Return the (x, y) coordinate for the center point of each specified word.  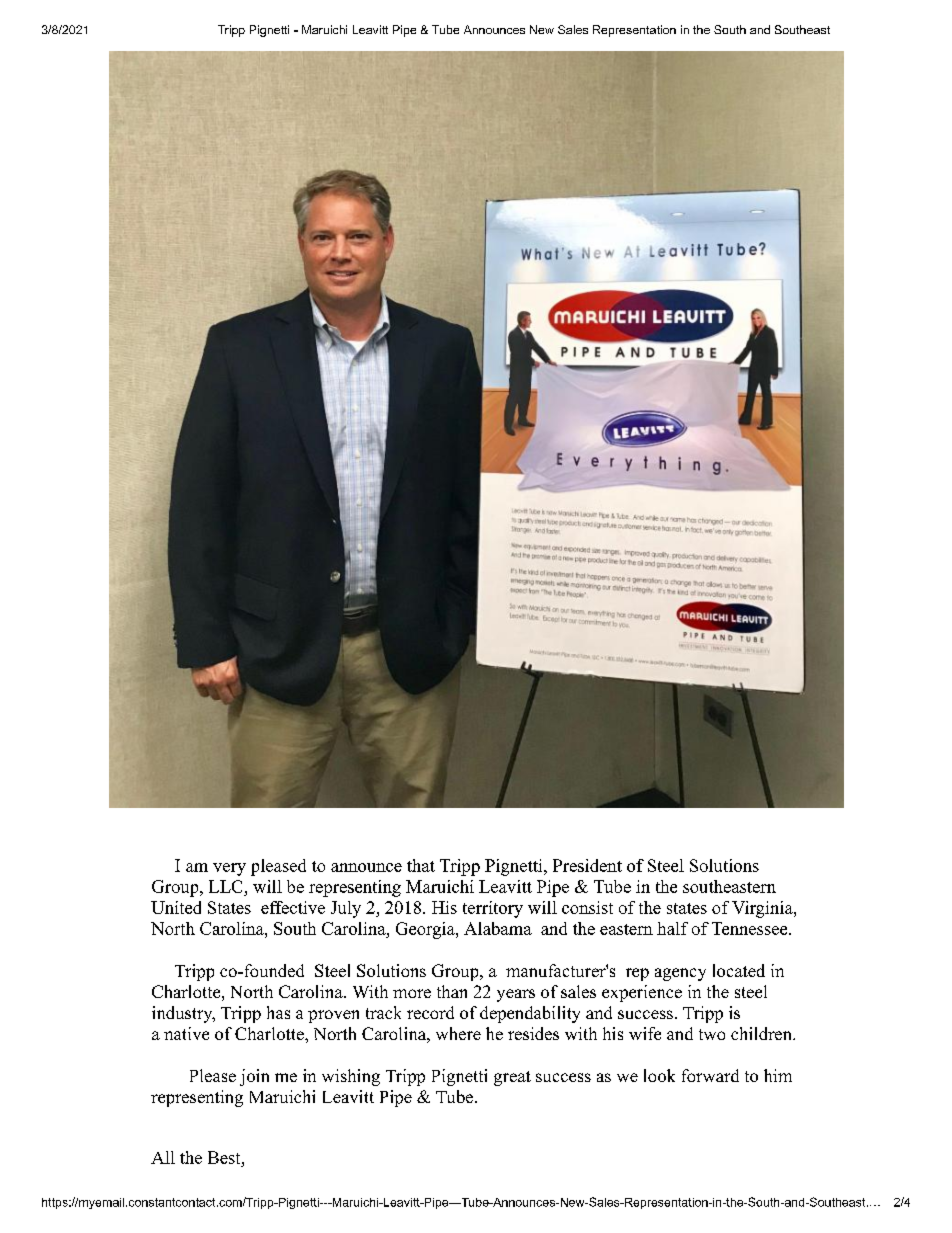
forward (710, 1075)
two (712, 1034)
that (421, 865)
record (430, 1012)
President (587, 865)
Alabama (498, 928)
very (229, 869)
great (512, 1078)
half (672, 928)
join (254, 1077)
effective (293, 907)
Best (225, 1157)
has (278, 1012)
